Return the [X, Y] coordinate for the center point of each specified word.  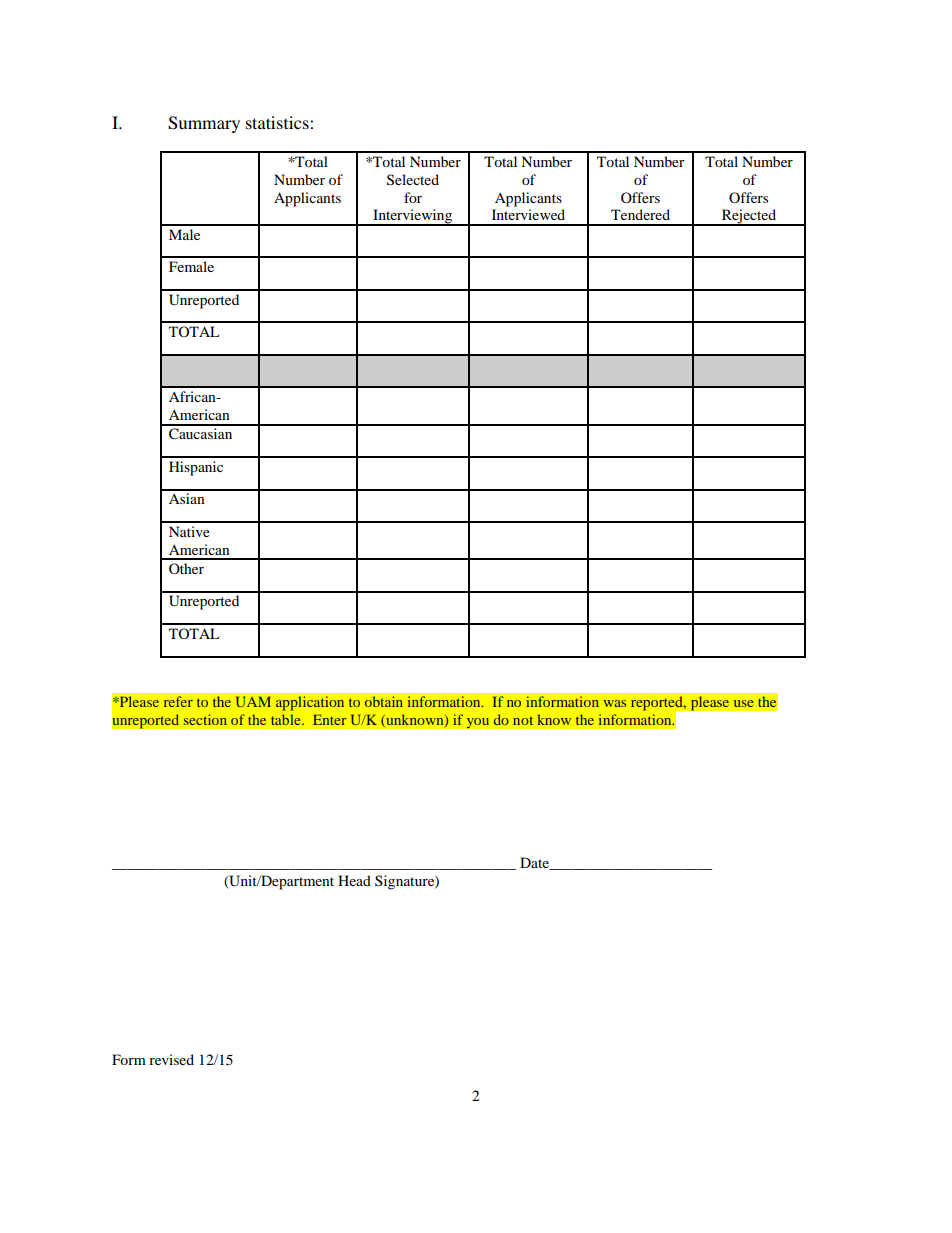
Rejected [749, 217]
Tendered [640, 214]
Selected [413, 180]
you [478, 723]
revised [171, 1059]
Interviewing [413, 217]
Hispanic [196, 468]
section [205, 719]
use [744, 703]
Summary [204, 124]
